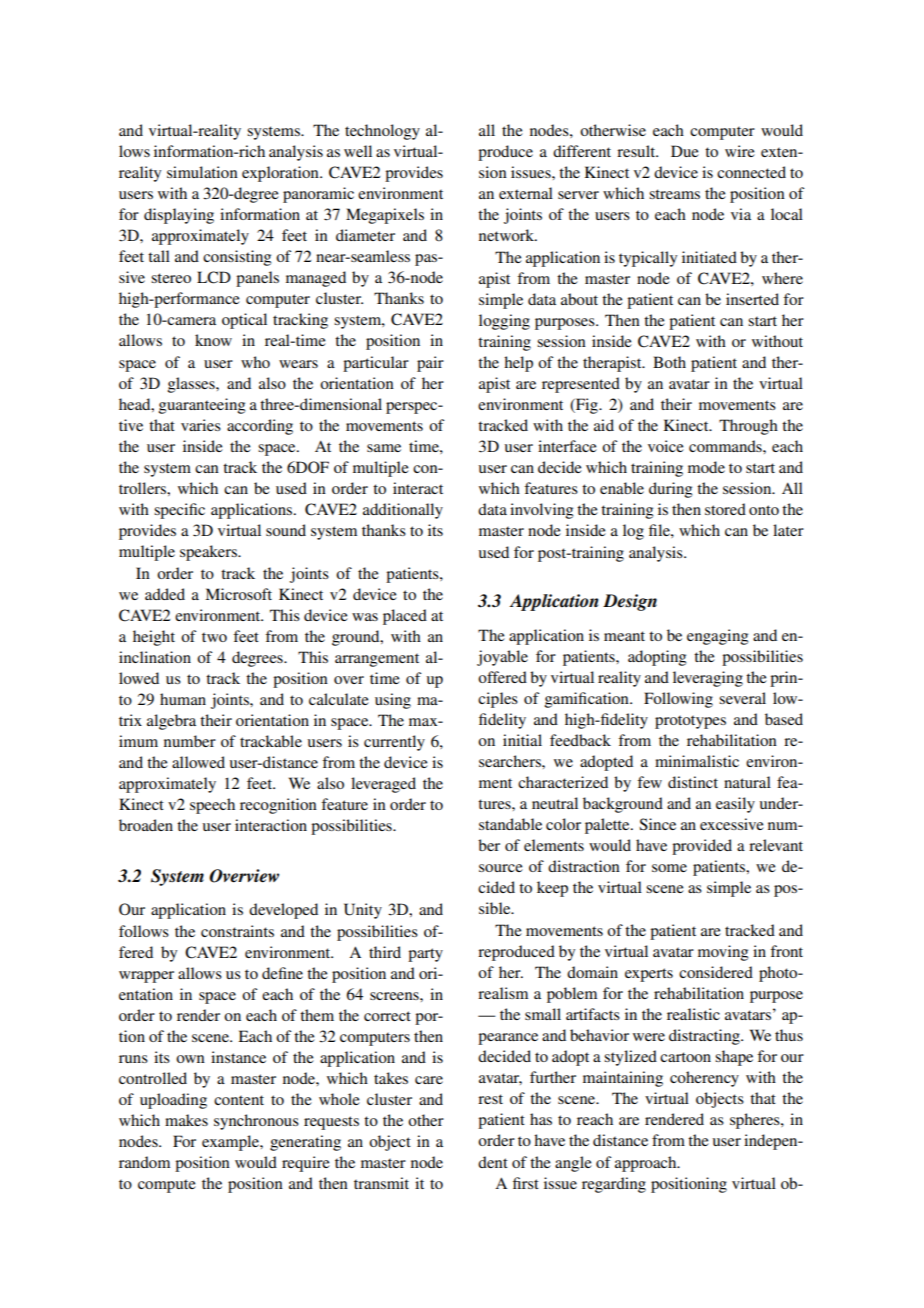 The height and width of the screenshot is (1308, 924). What do you see at coordinates (179, 216) in the screenshot?
I see `displaying` at bounding box center [179, 216].
